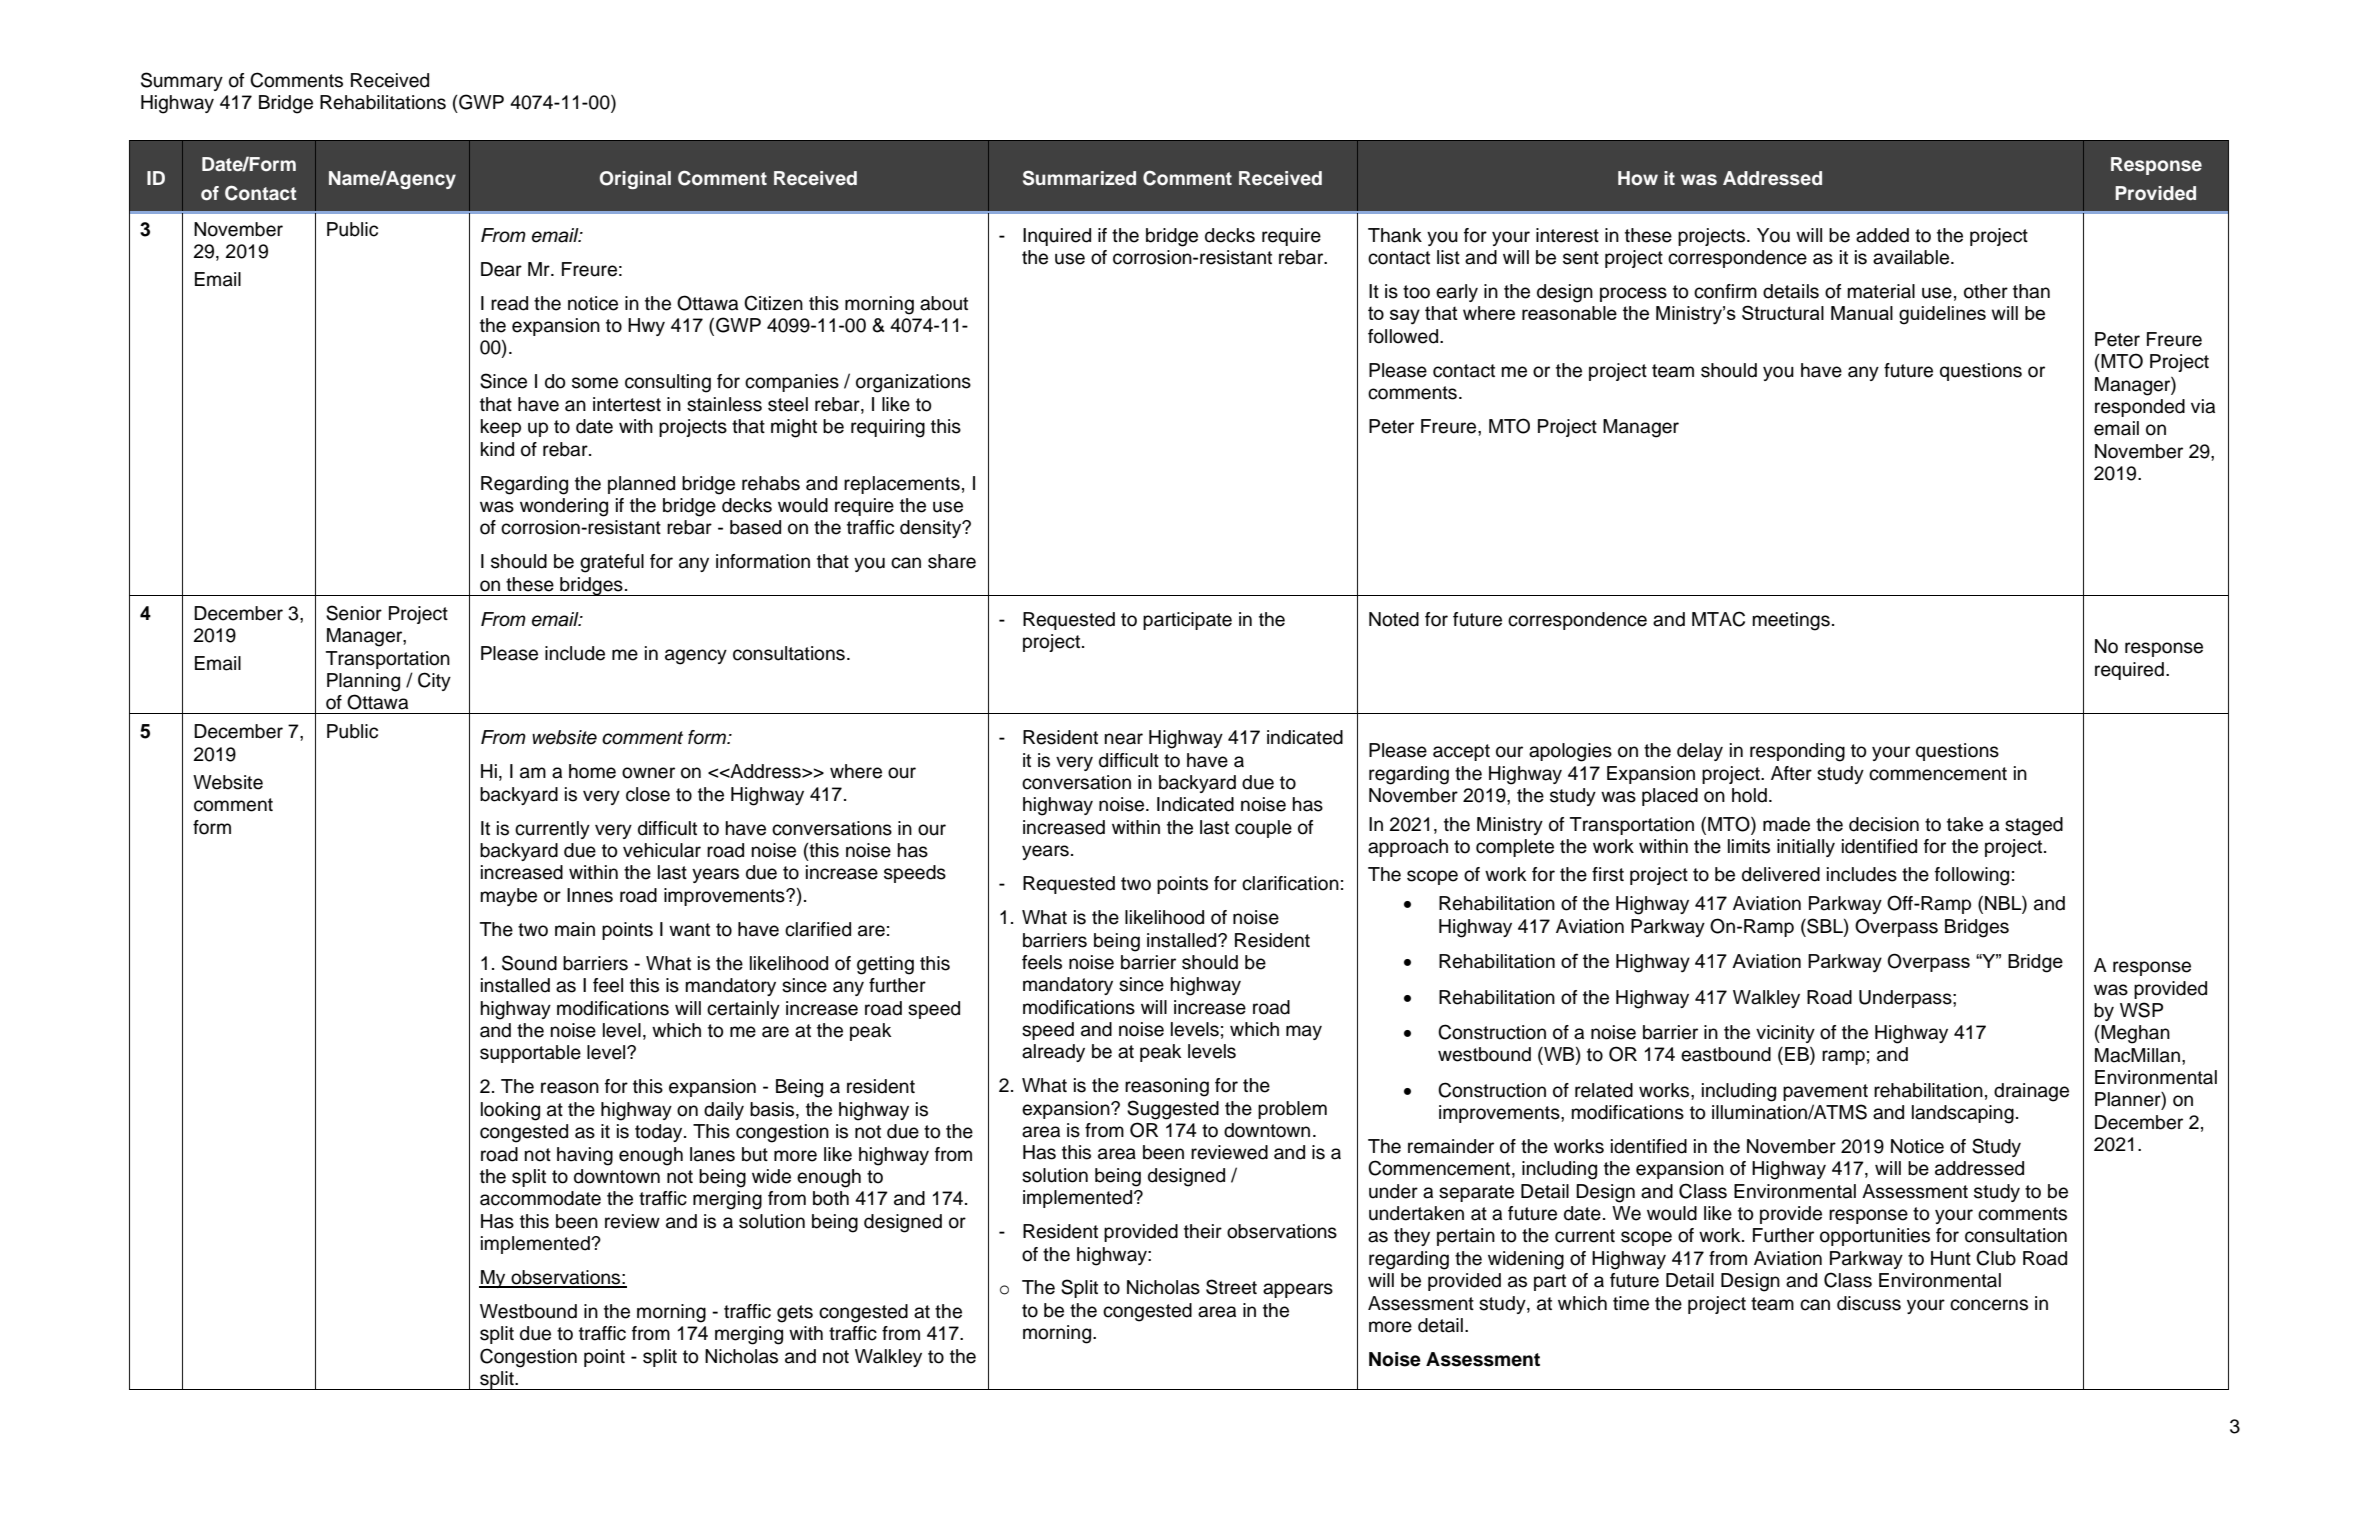 The width and height of the document is (2380, 1540). I want to click on meetings, so click(1791, 621).
